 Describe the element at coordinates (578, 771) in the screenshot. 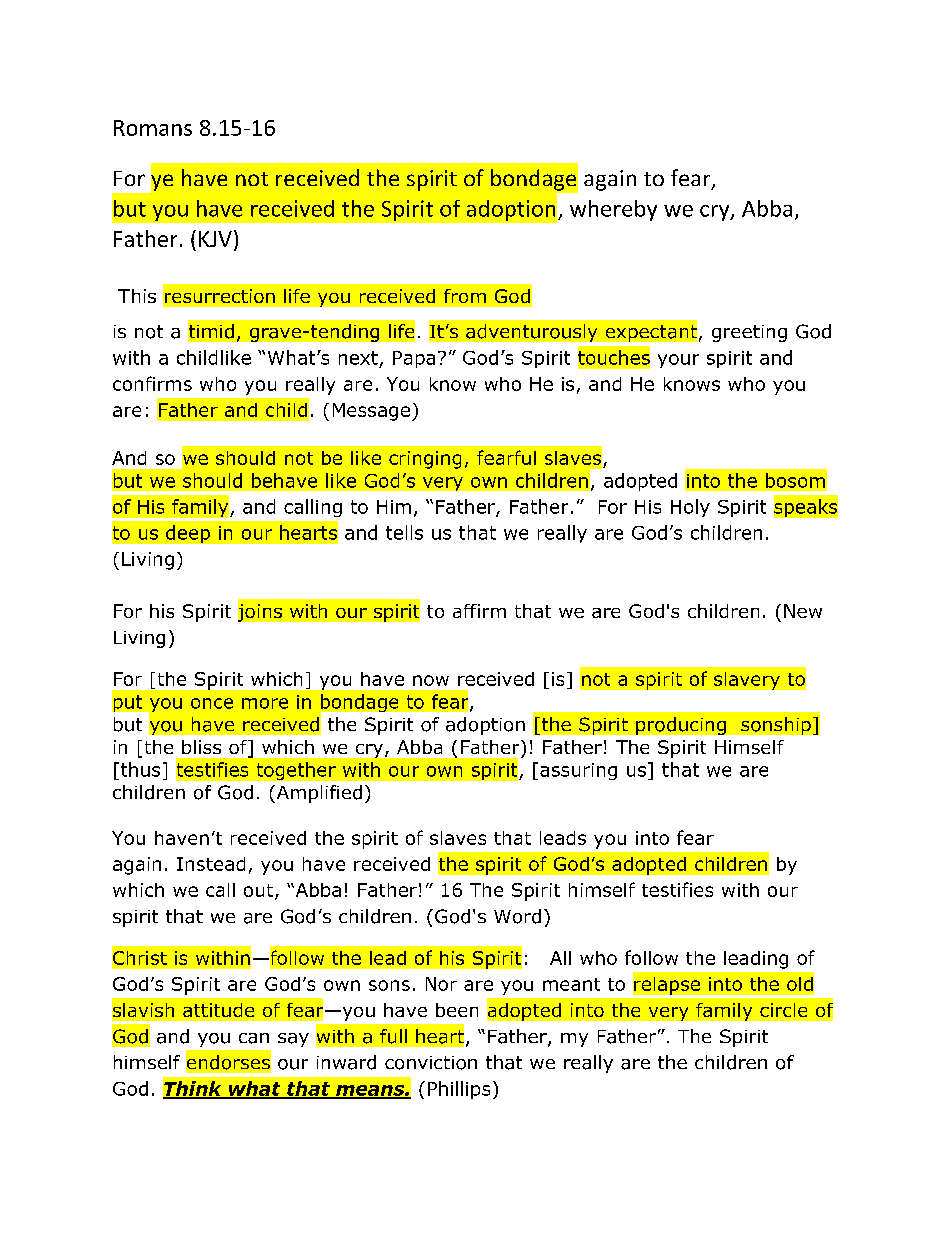

I see `assuring` at that location.
